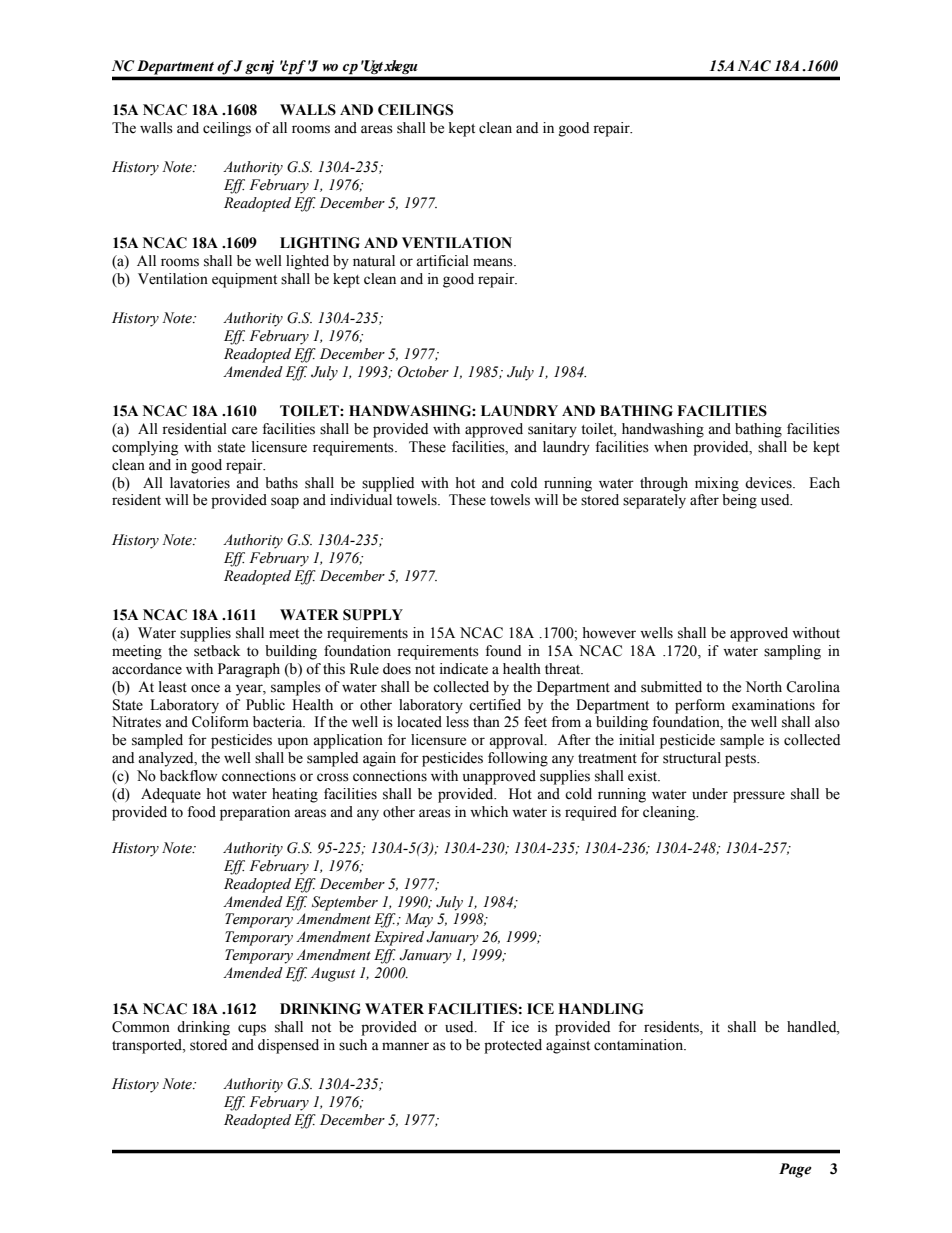  What do you see at coordinates (244, 430) in the screenshot?
I see `care` at bounding box center [244, 430].
